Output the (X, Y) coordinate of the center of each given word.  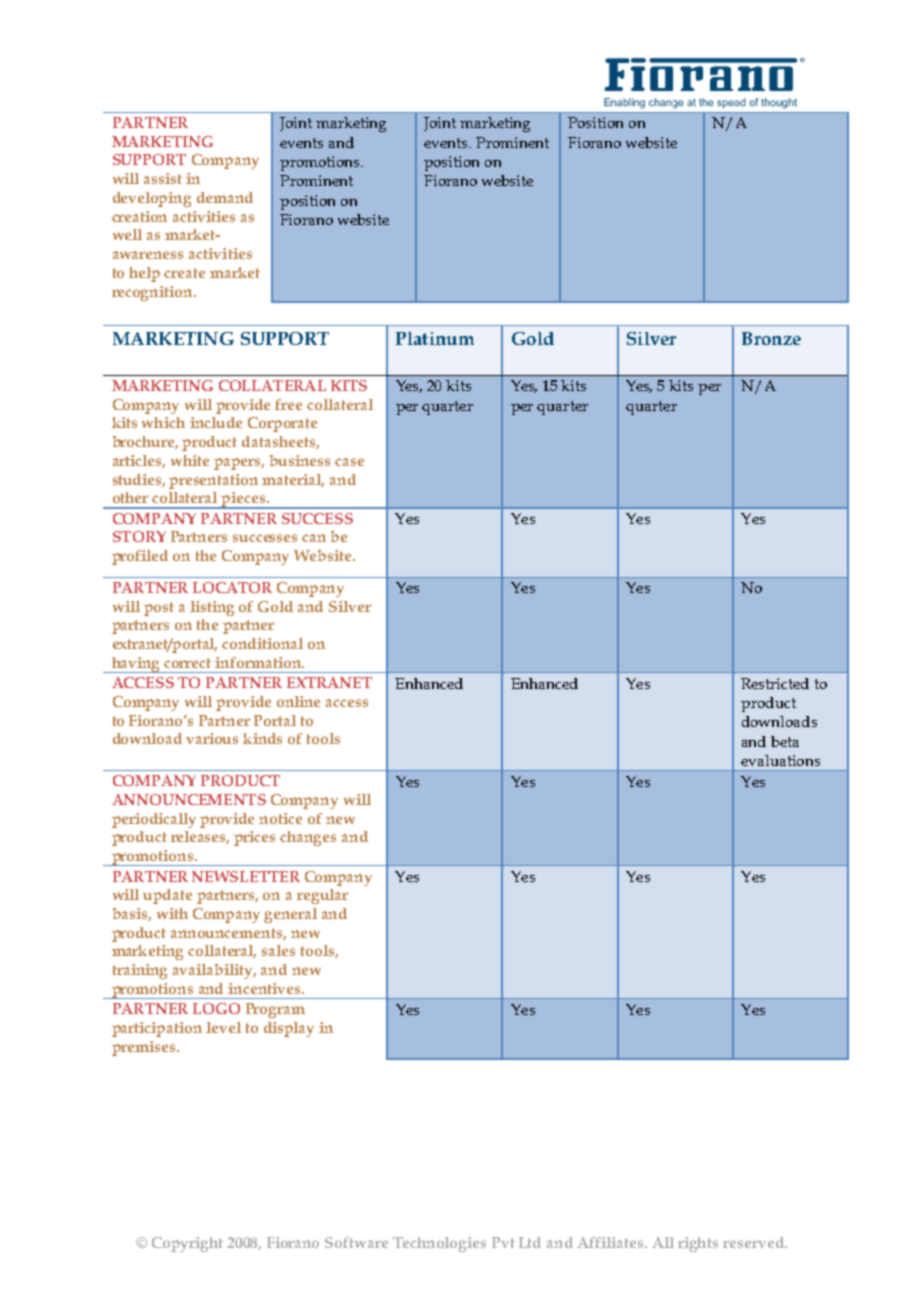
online (298, 701)
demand (225, 197)
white (190, 460)
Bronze (771, 338)
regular (322, 896)
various (212, 738)
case (349, 462)
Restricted (775, 683)
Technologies (439, 1244)
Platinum (435, 338)
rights (698, 1244)
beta (785, 741)
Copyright (187, 1244)
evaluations (780, 760)
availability (214, 971)
